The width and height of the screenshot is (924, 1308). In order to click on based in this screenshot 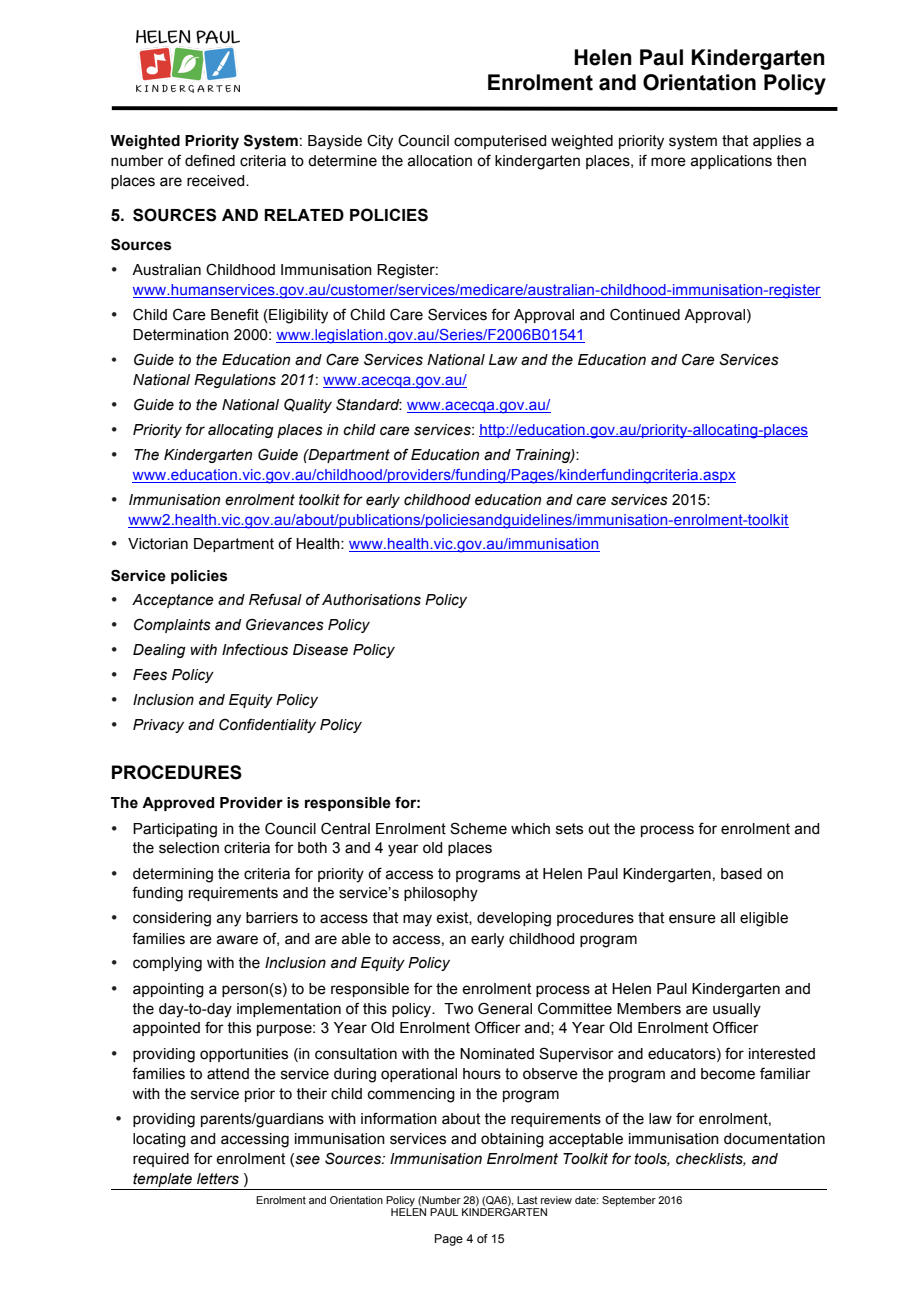, I will do `click(741, 874)`.
